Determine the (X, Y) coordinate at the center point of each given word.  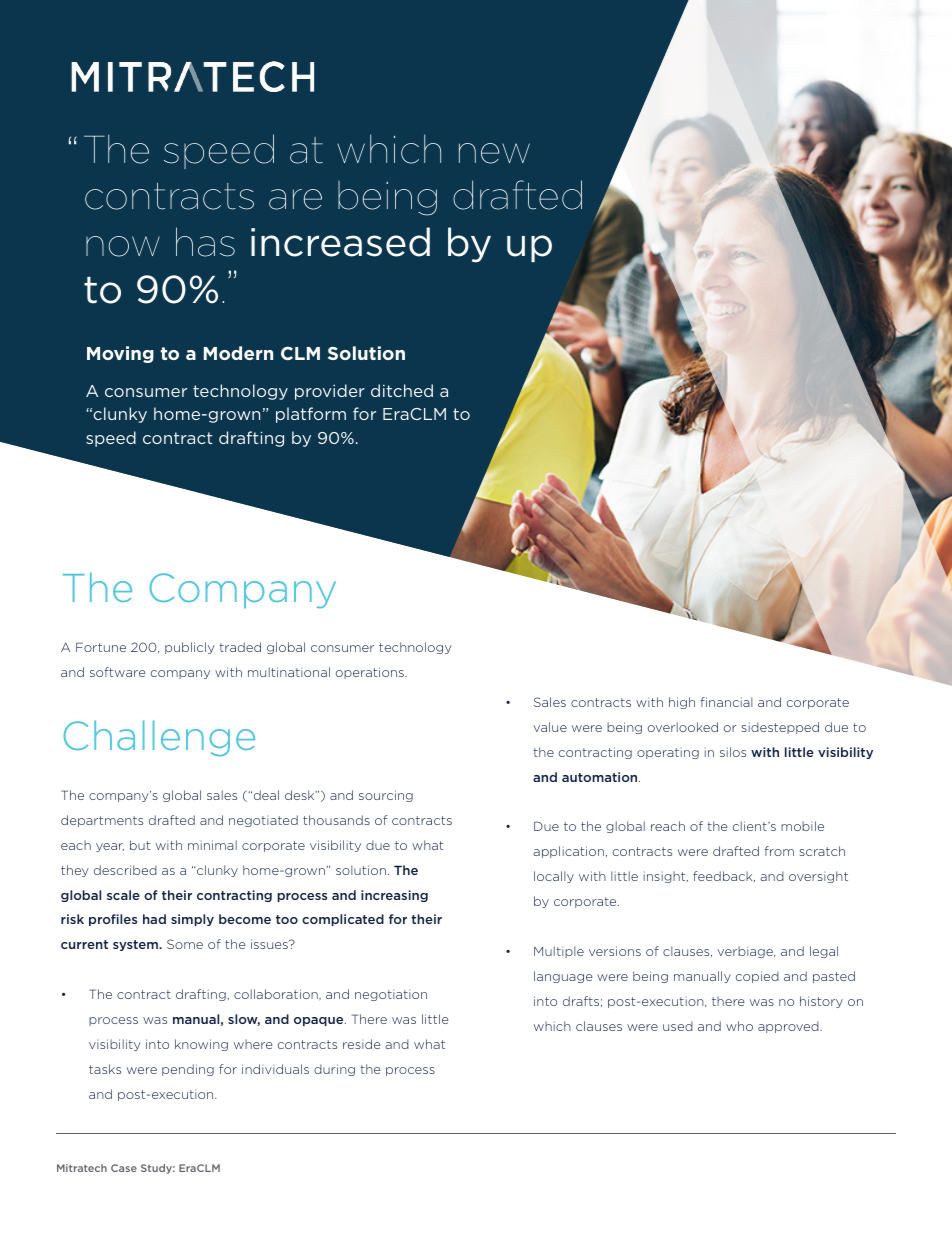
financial (726, 702)
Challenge (159, 738)
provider (330, 392)
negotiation (391, 995)
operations (371, 673)
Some (185, 944)
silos (733, 752)
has (205, 242)
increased (340, 242)
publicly (190, 648)
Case (124, 1168)
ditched (402, 390)
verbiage (746, 952)
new (494, 153)
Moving (120, 354)
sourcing (386, 796)
